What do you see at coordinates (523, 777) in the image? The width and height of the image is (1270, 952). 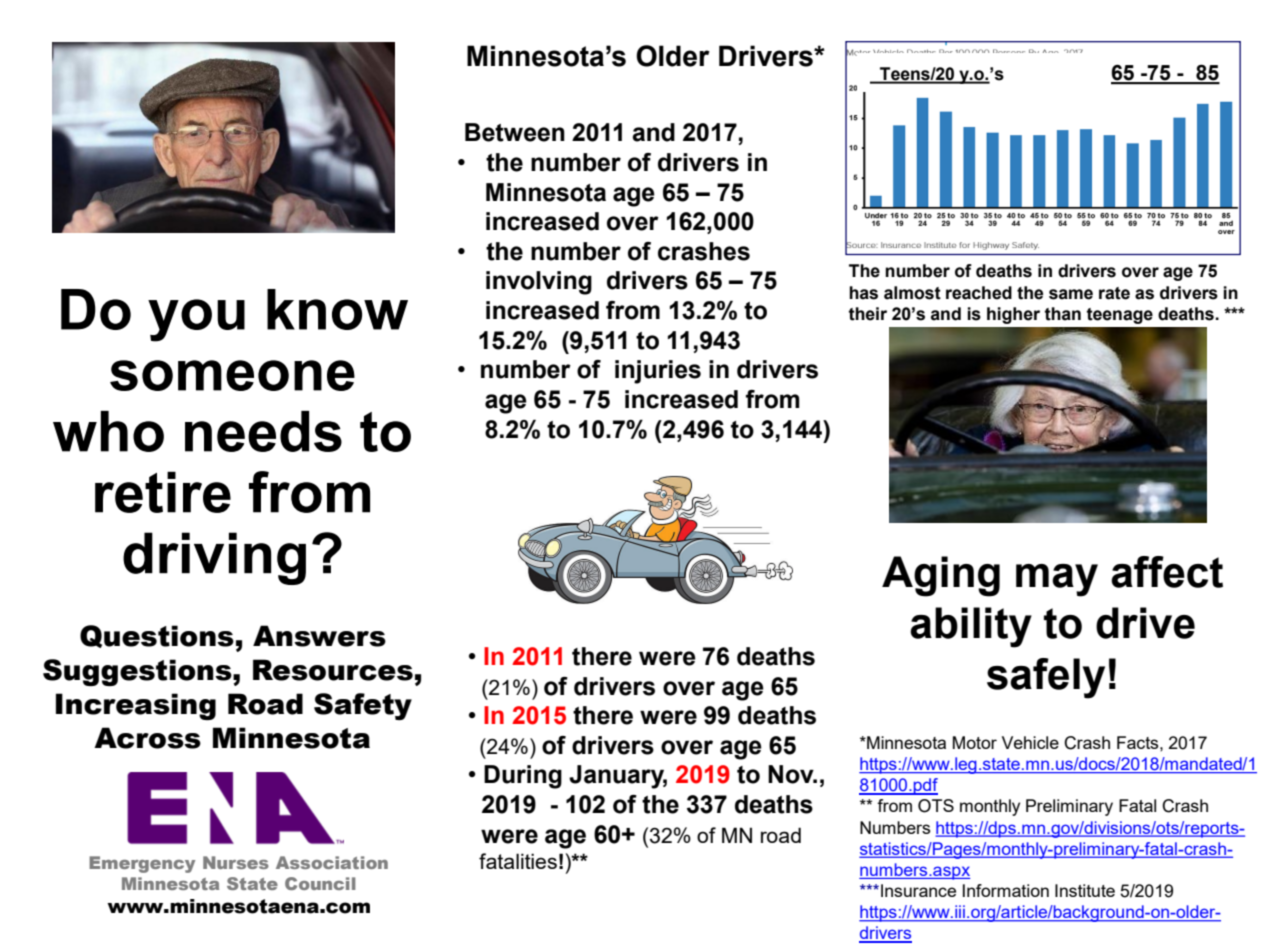 I see `During` at bounding box center [523, 777].
